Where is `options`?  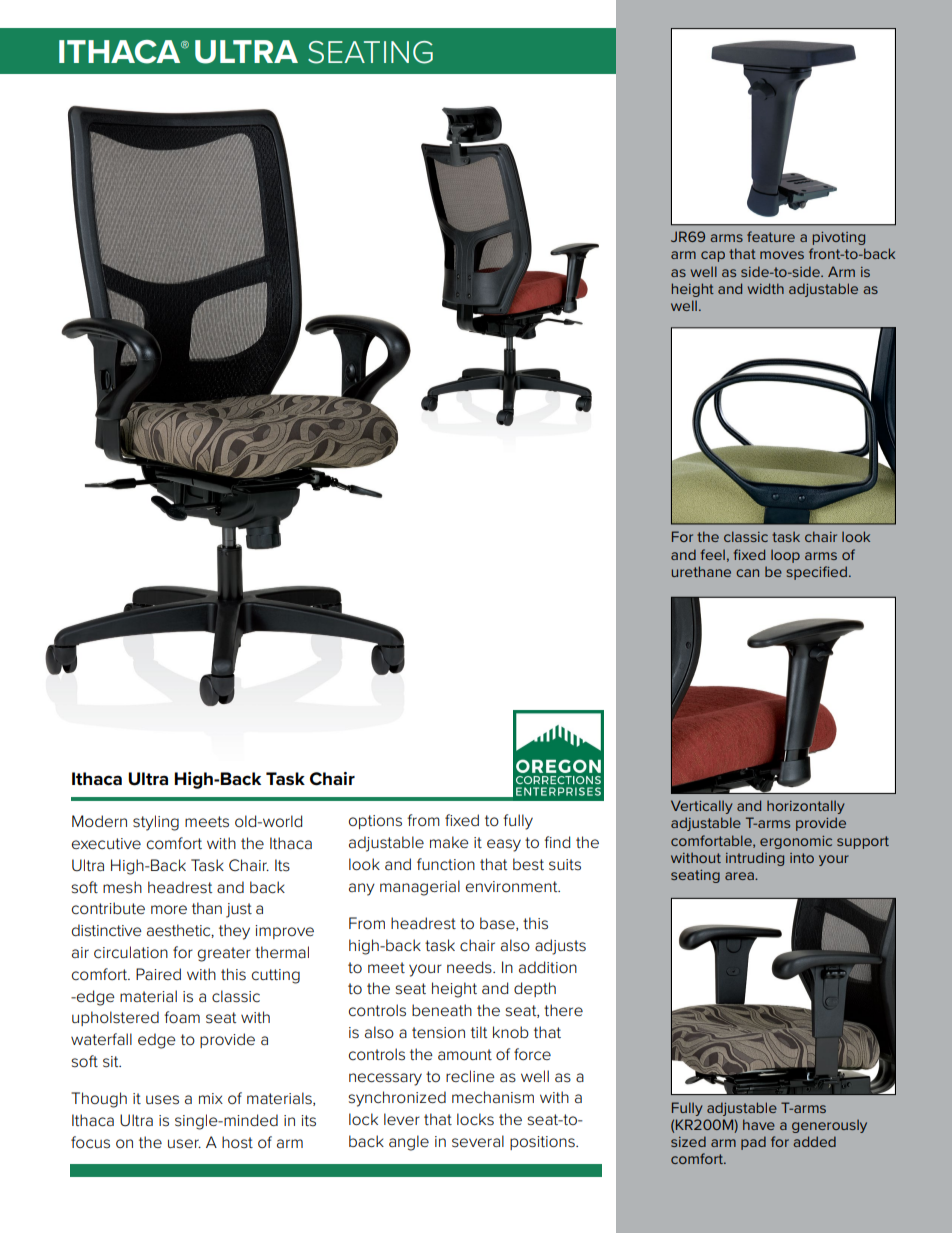 options is located at coordinates (375, 822).
